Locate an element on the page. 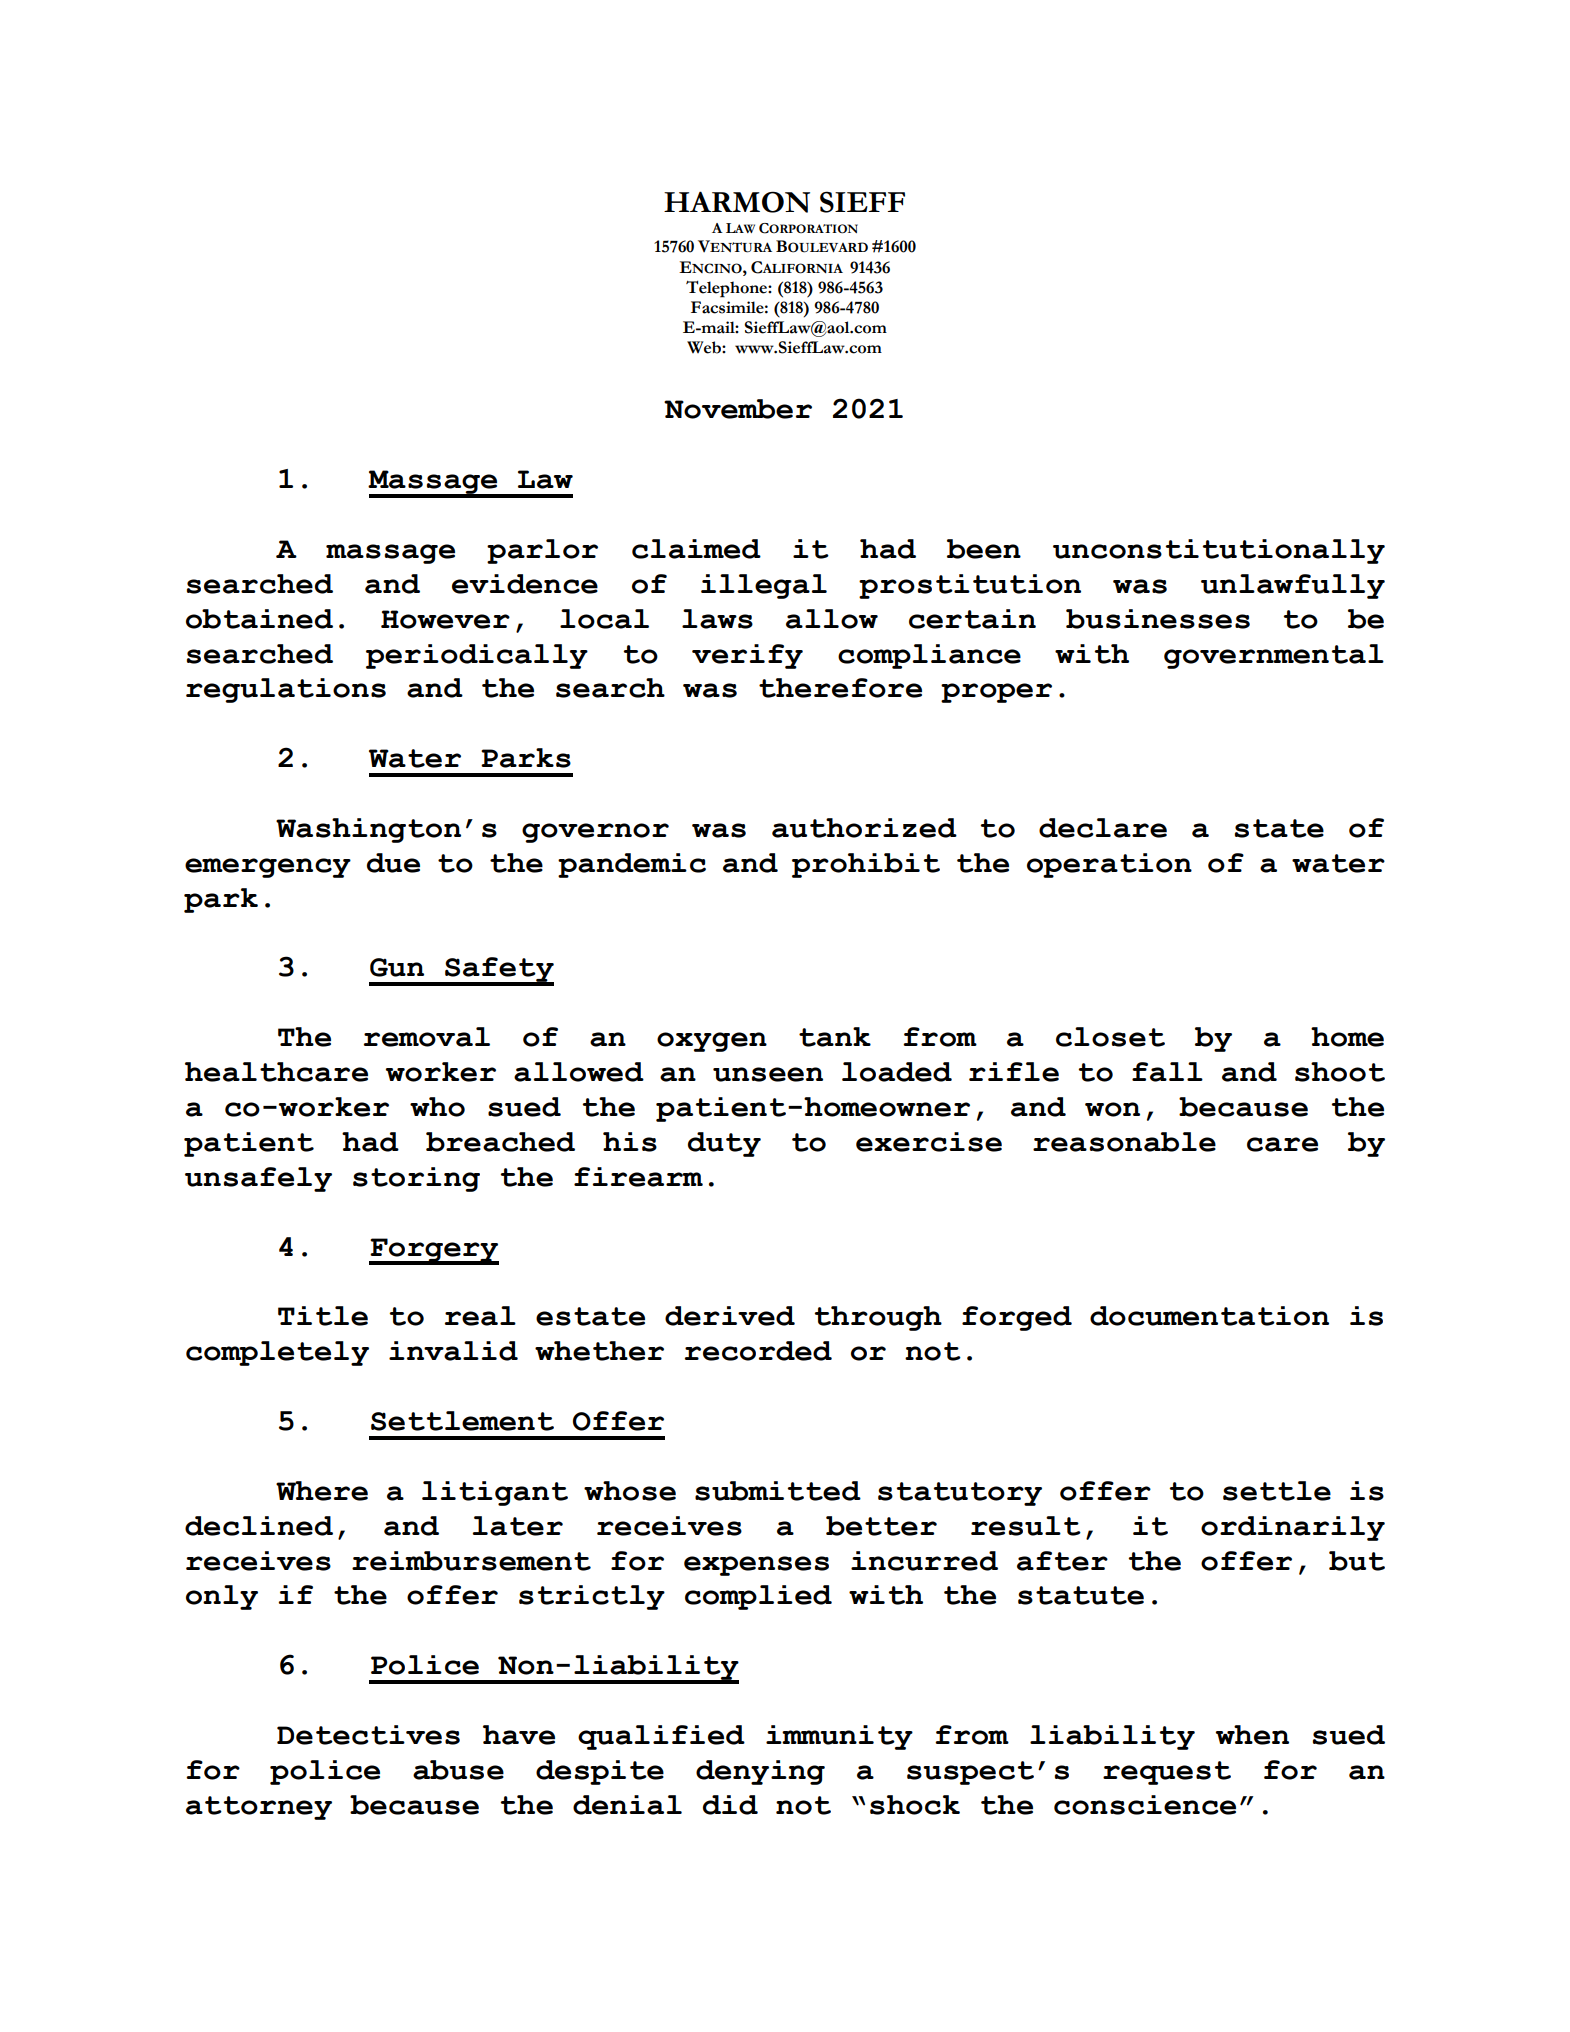 This page has width=1570, height=2032. November is located at coordinates (738, 409).
